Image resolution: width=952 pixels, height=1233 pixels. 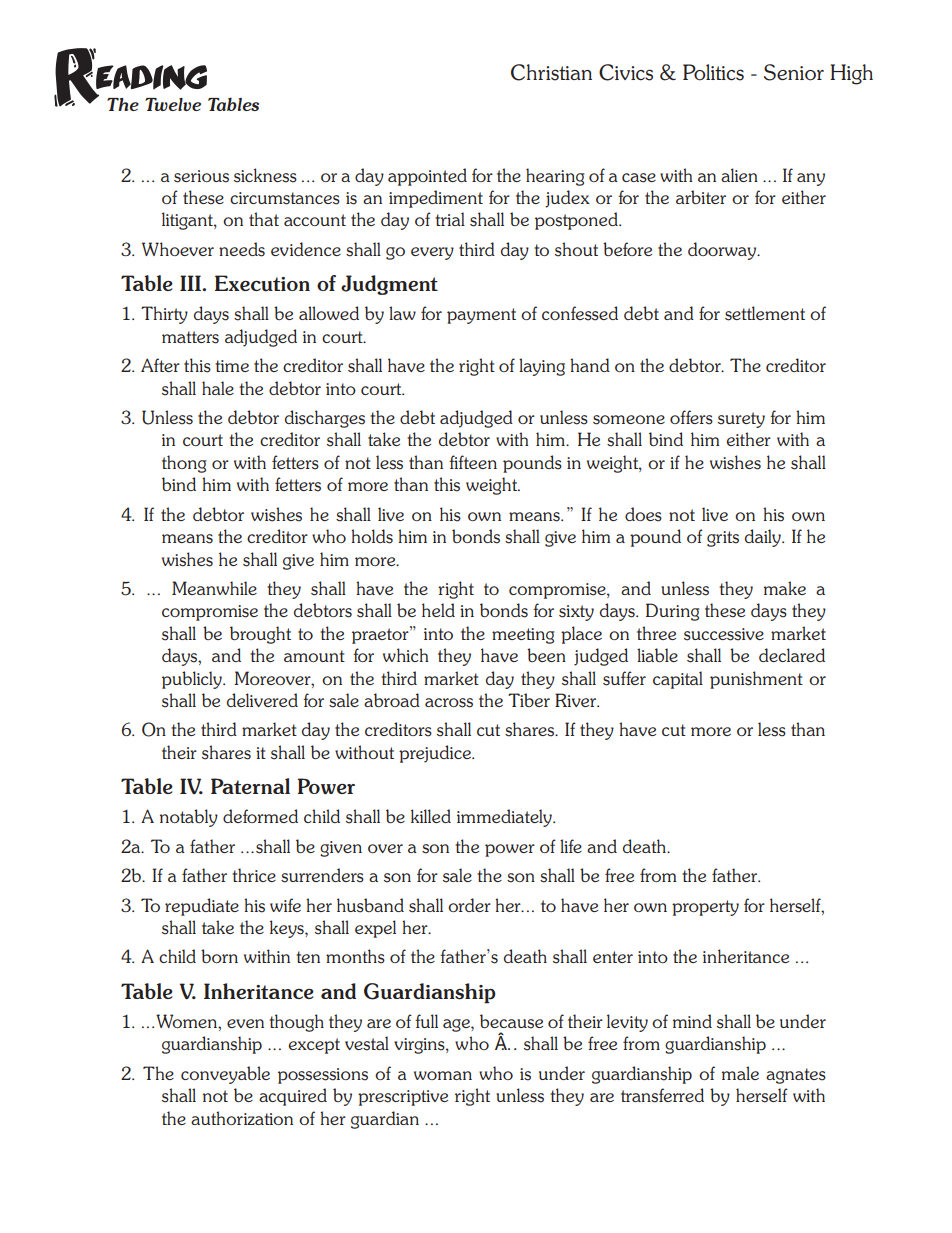 I want to click on Christian, so click(x=551, y=72).
